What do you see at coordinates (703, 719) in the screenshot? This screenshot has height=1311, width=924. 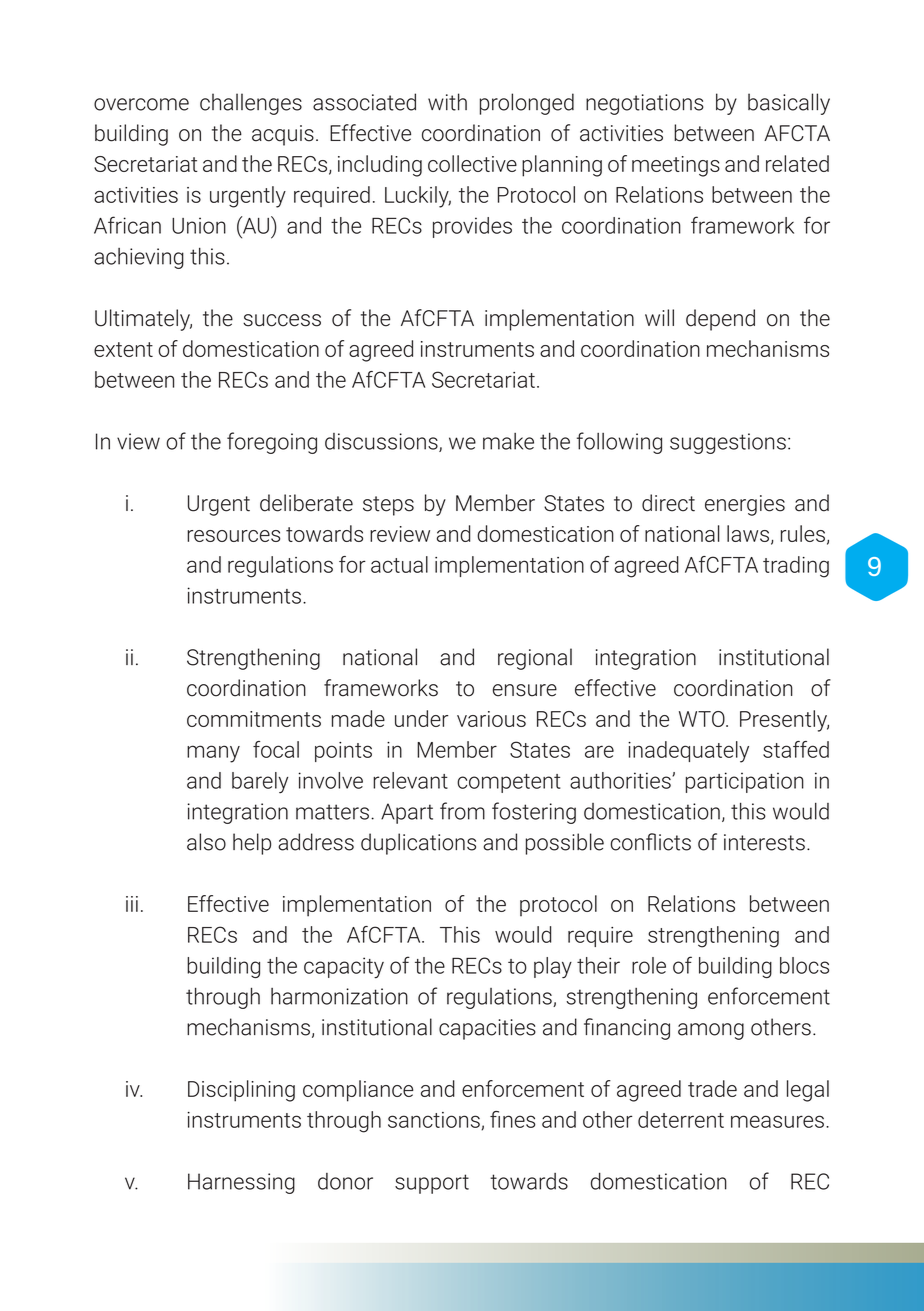 I see `WTO` at bounding box center [703, 719].
